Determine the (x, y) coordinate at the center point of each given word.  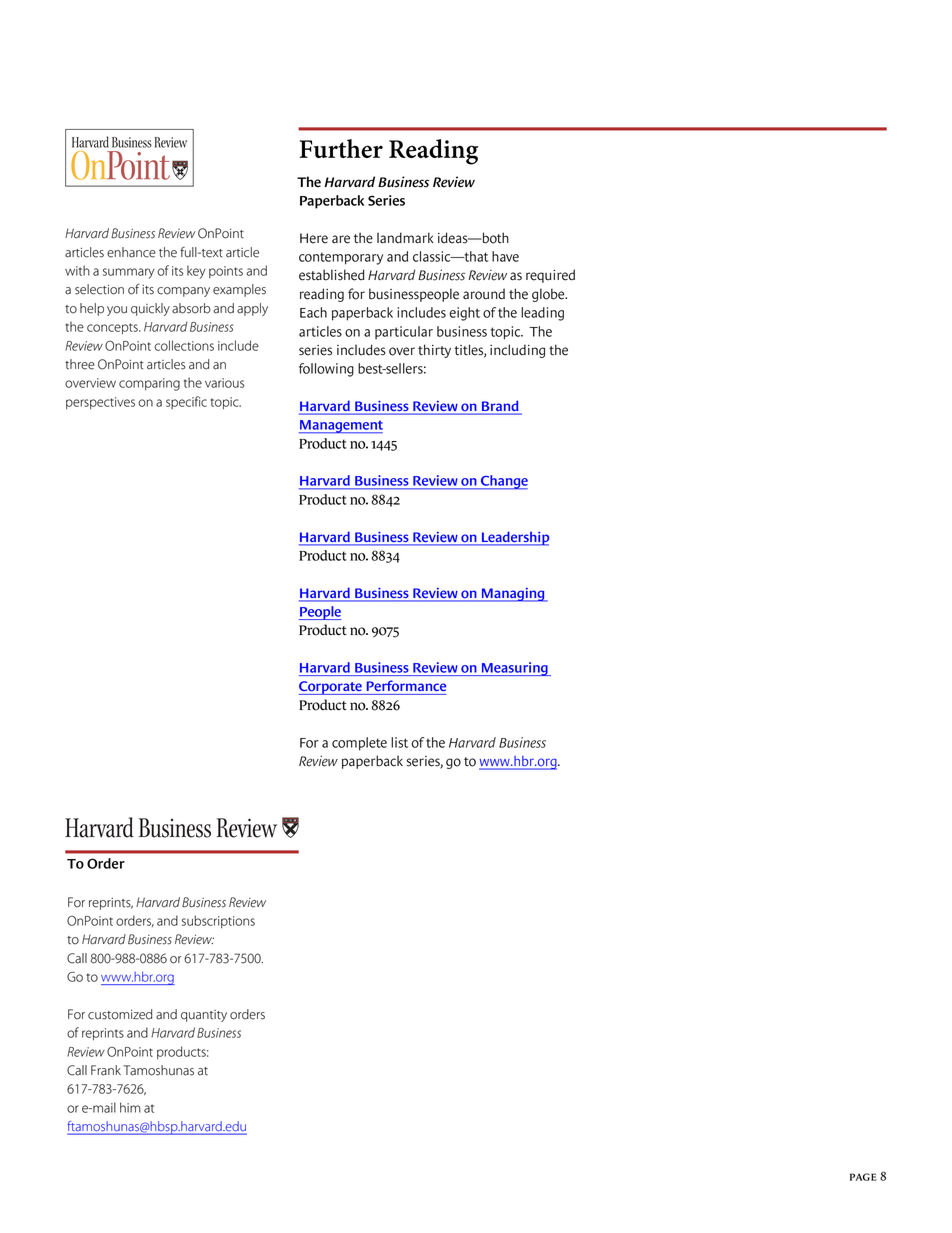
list (399, 742)
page (863, 1177)
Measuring (515, 669)
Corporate (331, 688)
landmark (405, 238)
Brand (500, 407)
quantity (204, 1016)
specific (186, 402)
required (550, 276)
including (517, 351)
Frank (106, 1070)
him (130, 1107)
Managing (513, 595)
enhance (131, 252)
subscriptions (218, 921)
